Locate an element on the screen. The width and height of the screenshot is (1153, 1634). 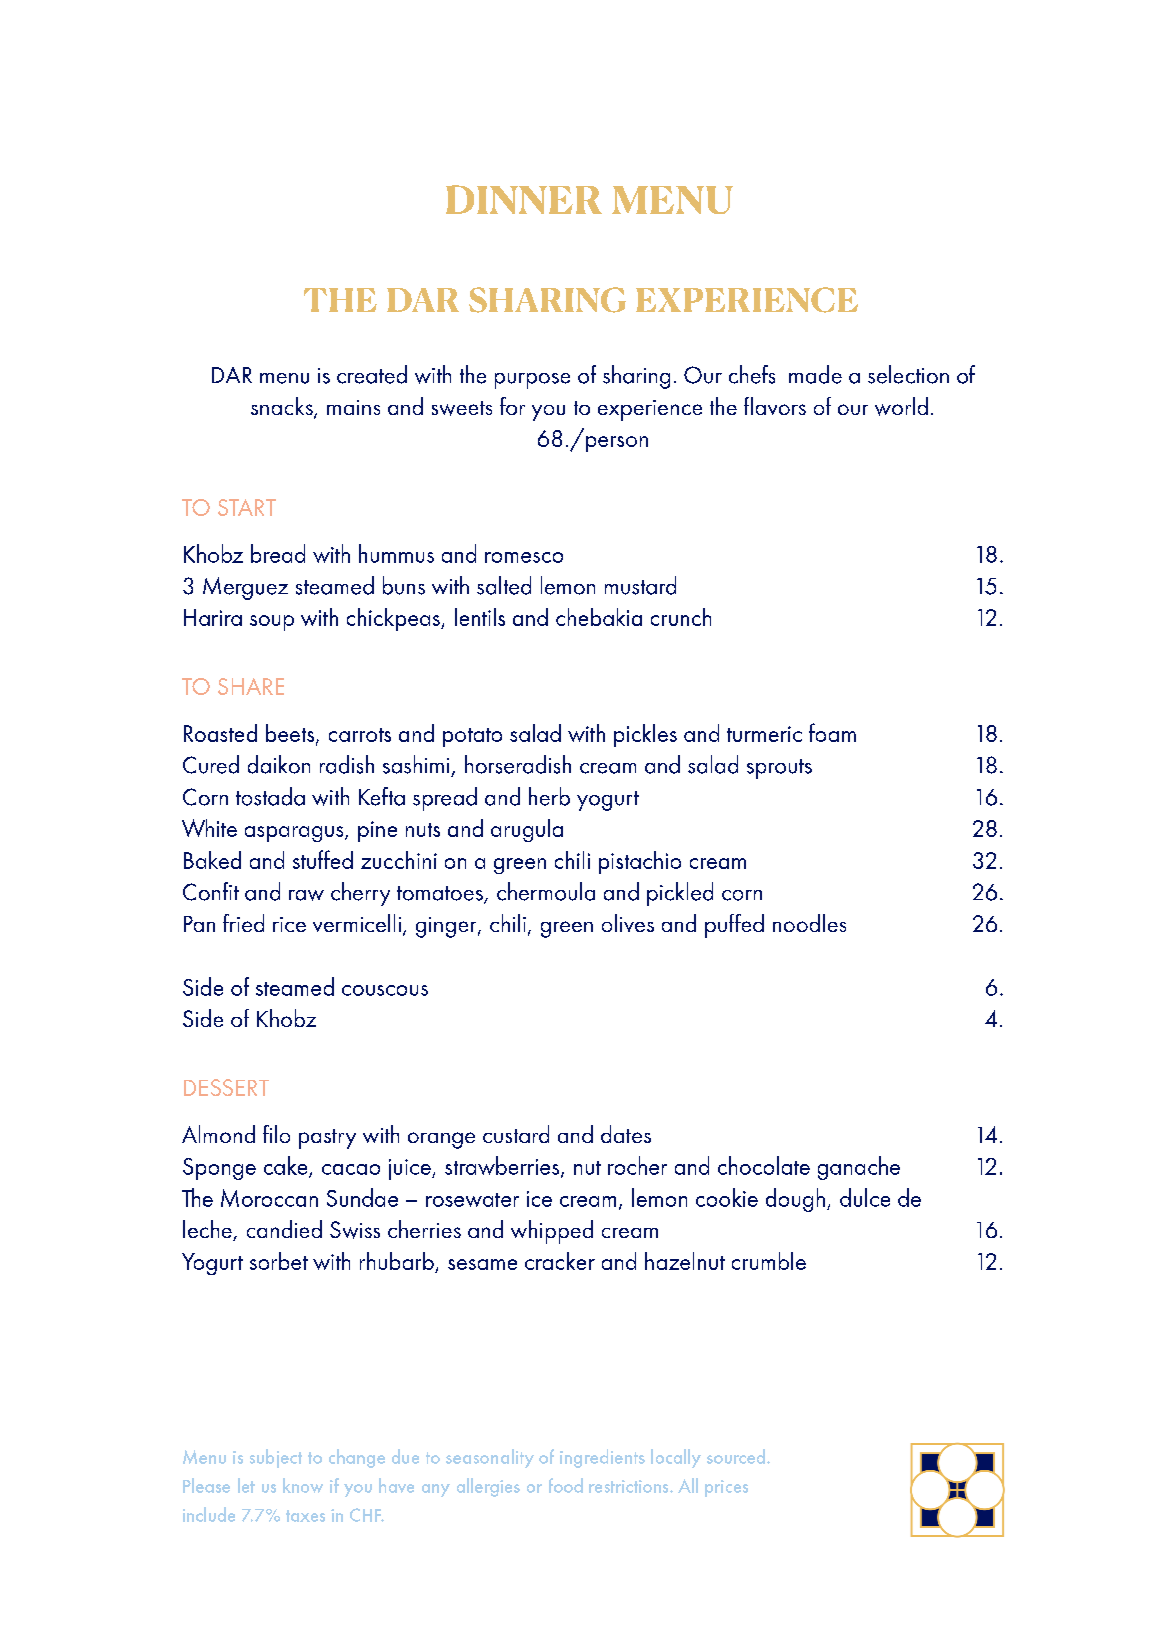
DINNER is located at coordinates (524, 199).
